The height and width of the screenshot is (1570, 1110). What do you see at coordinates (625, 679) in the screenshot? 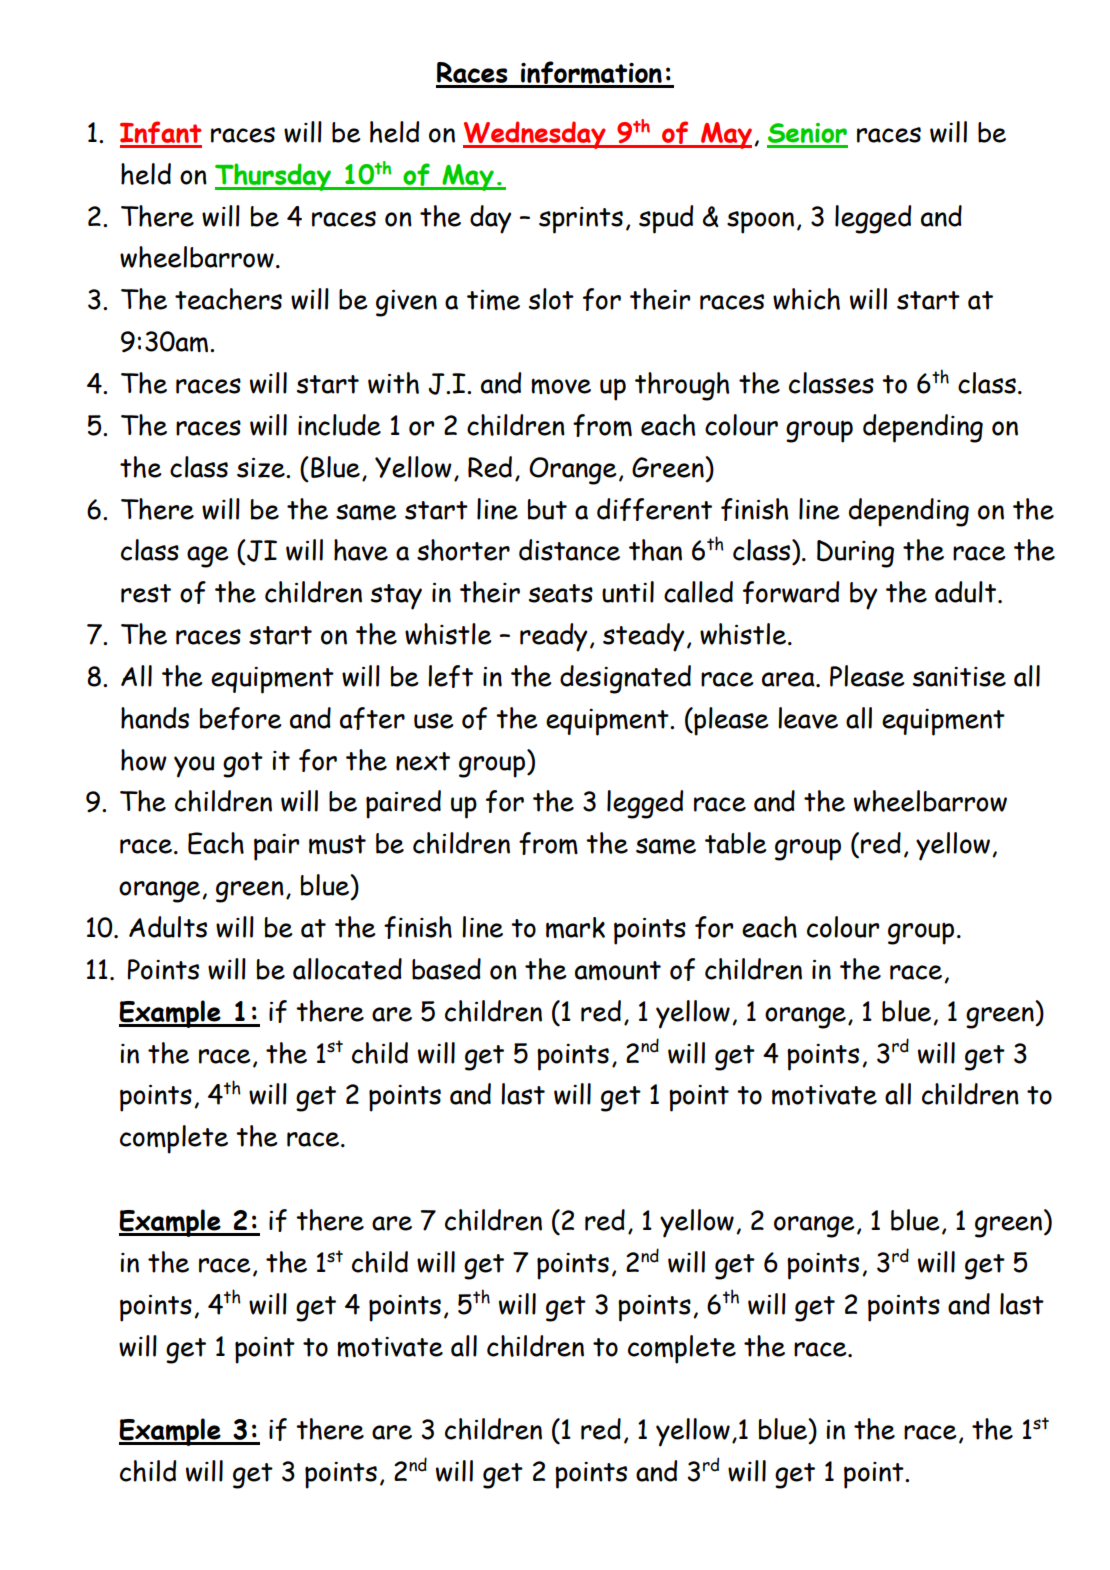
I see `designated` at bounding box center [625, 679].
